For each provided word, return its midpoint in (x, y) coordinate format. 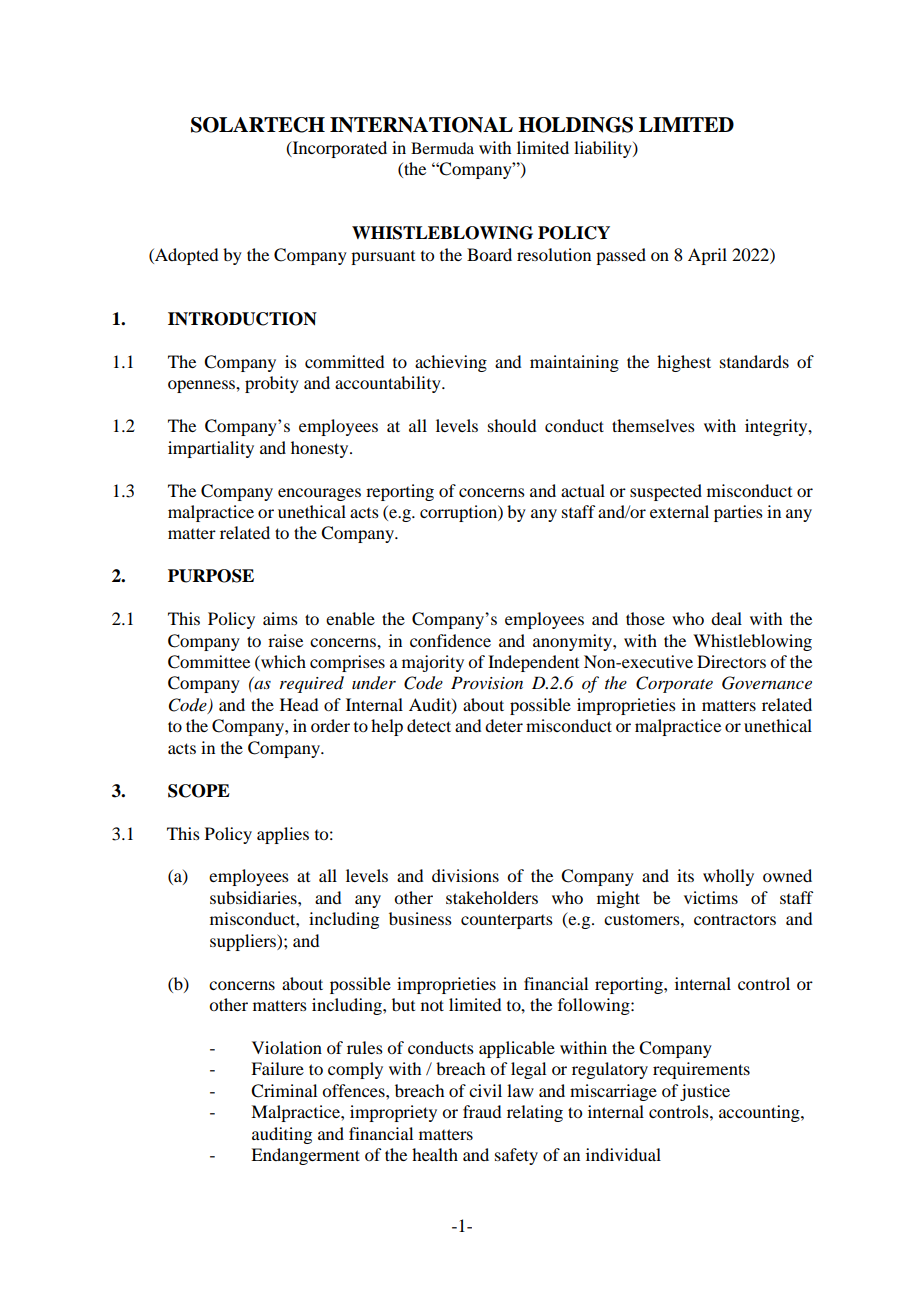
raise (285, 640)
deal (726, 618)
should (512, 425)
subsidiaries (254, 897)
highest (684, 363)
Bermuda (442, 148)
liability (604, 149)
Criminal (284, 1091)
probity (272, 384)
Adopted (185, 256)
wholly (728, 877)
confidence (450, 640)
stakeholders (492, 897)
